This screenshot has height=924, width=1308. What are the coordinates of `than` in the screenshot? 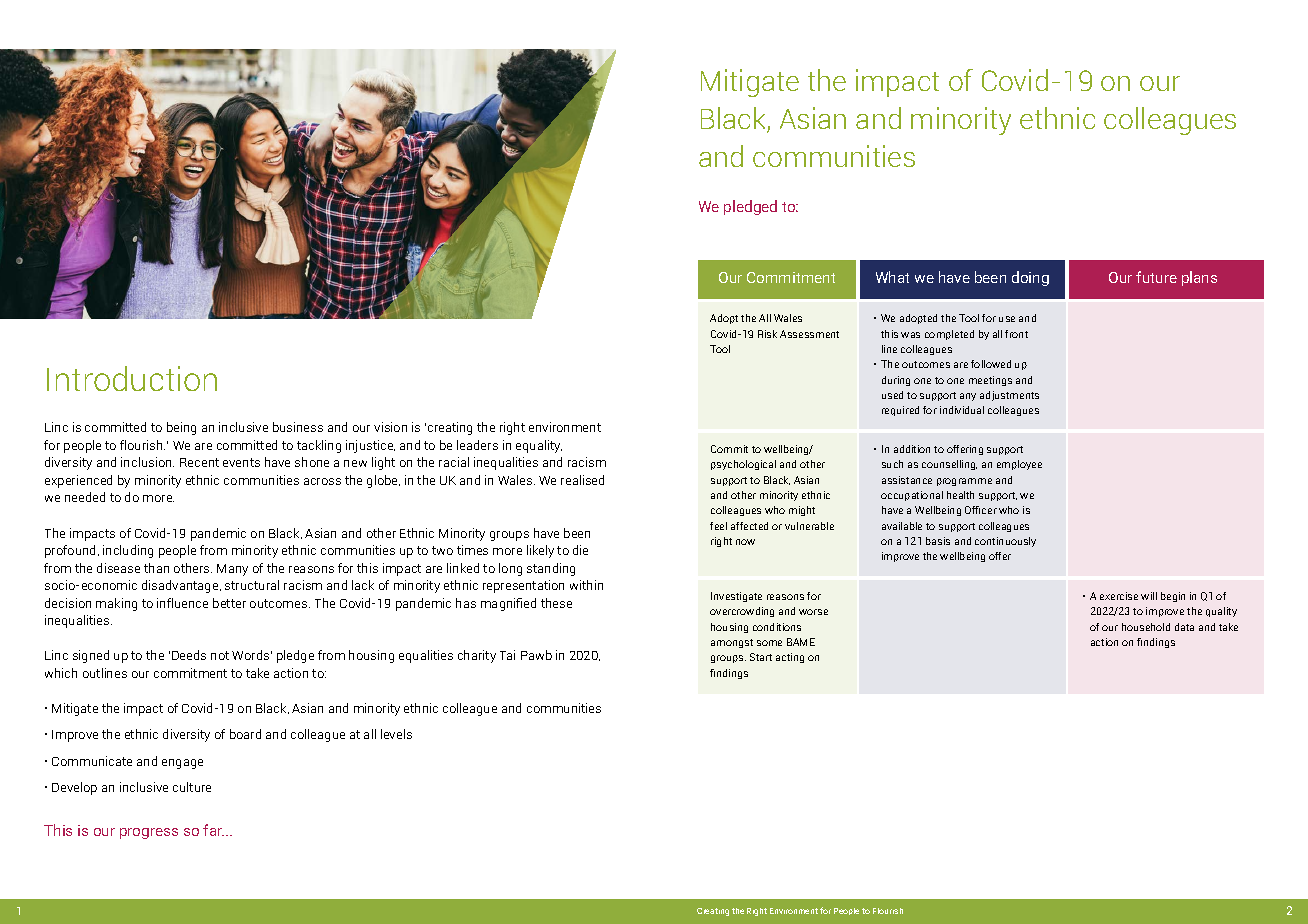 It's located at (156, 568).
